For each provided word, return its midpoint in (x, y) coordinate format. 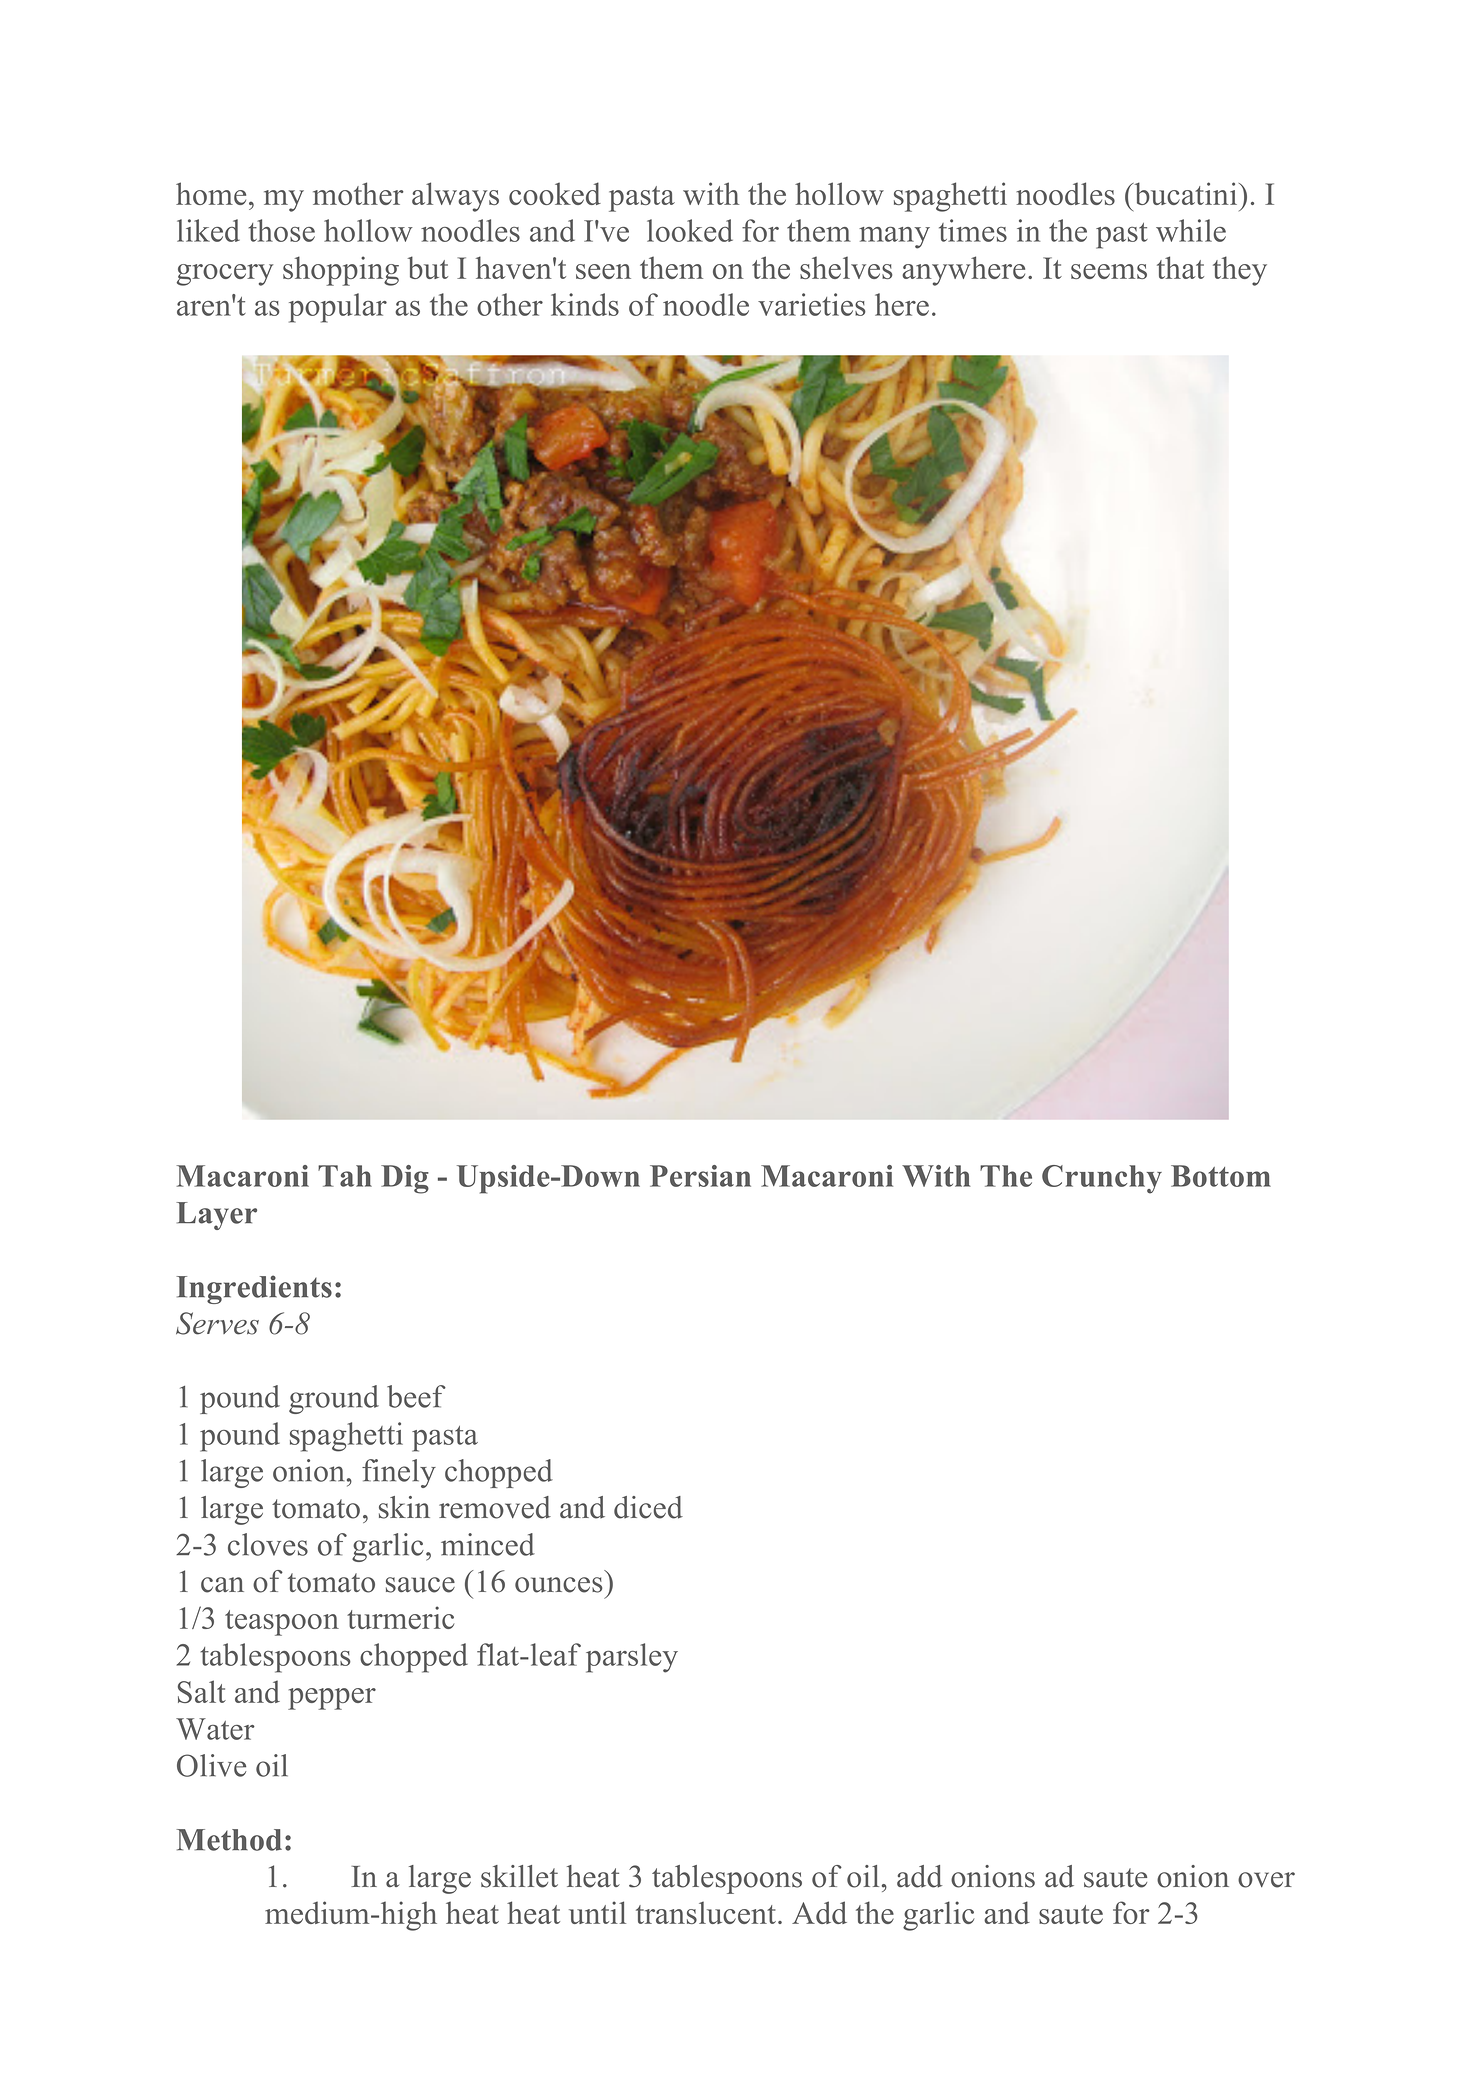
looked (690, 230)
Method (229, 1840)
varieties (812, 304)
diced (648, 1507)
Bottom (1221, 1176)
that (1180, 267)
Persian (700, 1176)
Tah (345, 1176)
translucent (707, 1912)
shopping (341, 271)
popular (338, 308)
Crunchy (1102, 1179)
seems (1109, 271)
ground (334, 1399)
